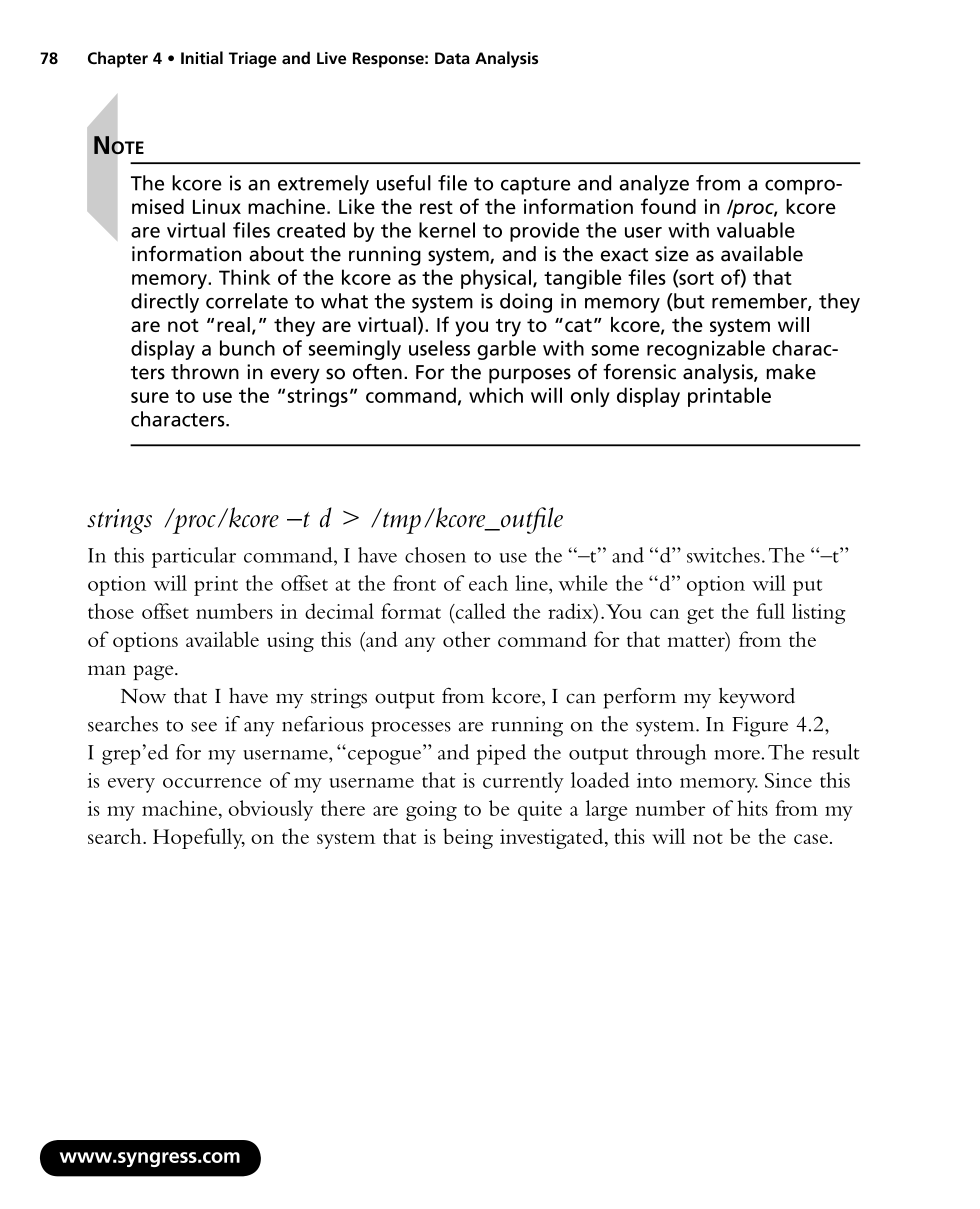 This screenshot has height=1209, width=980. Describe the element at coordinates (212, 783) in the screenshot. I see `occurrence` at that location.
